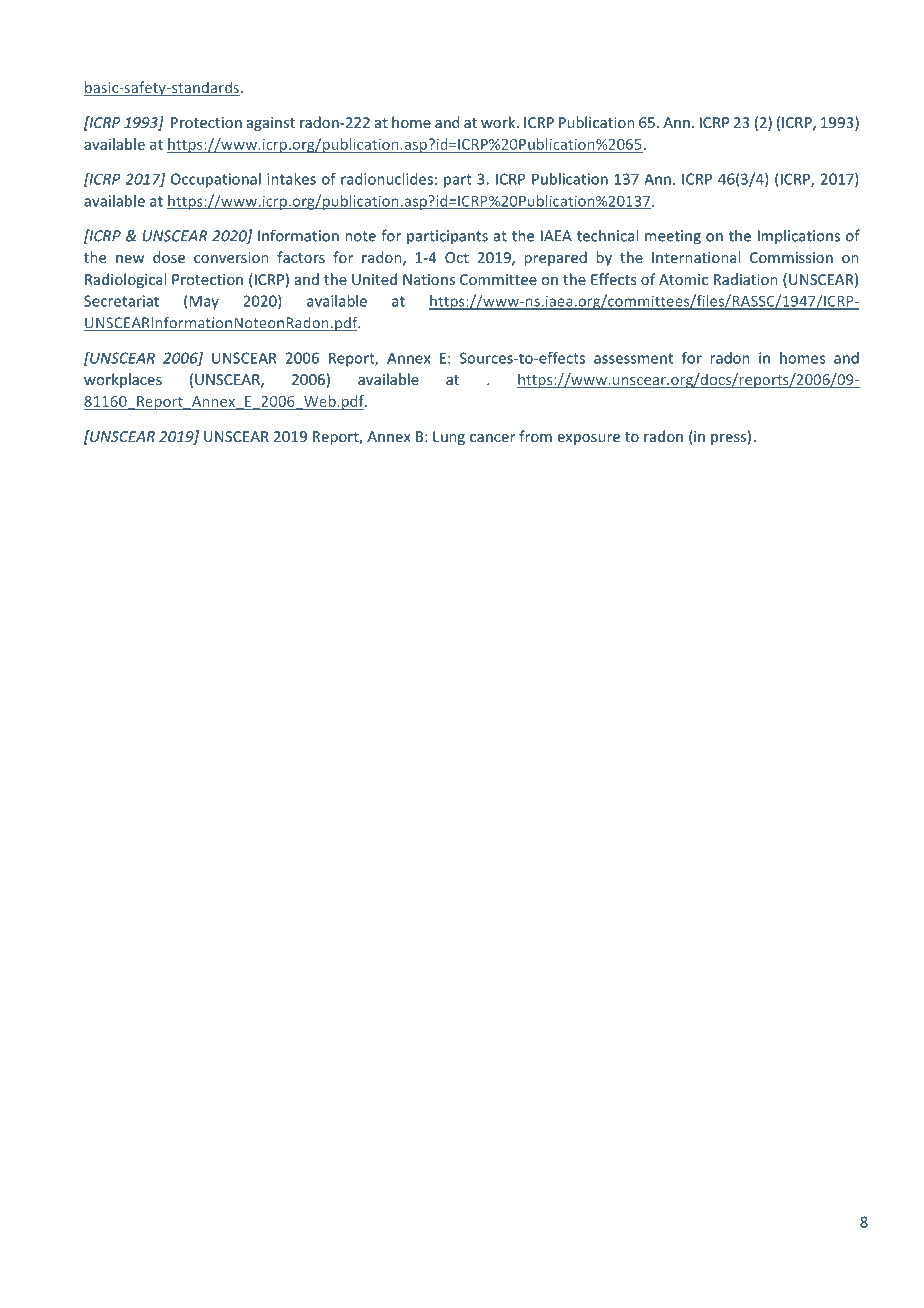 This image has height=1308, width=924. I want to click on meeting, so click(673, 237).
